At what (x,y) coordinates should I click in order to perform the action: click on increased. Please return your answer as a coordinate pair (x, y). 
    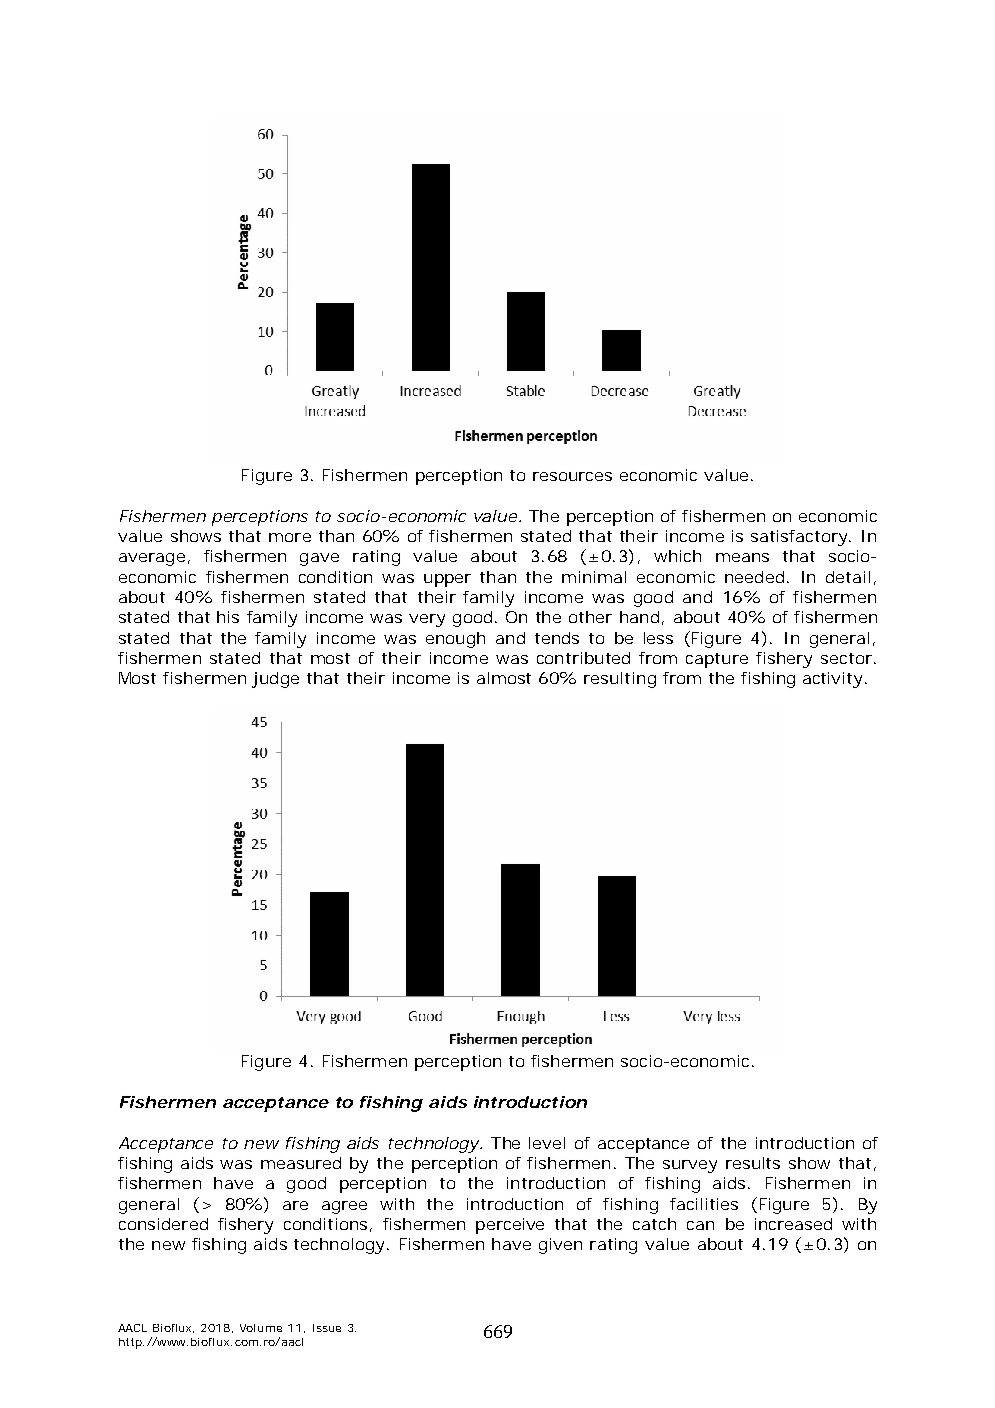
    Looking at the image, I should click on (793, 1224).
